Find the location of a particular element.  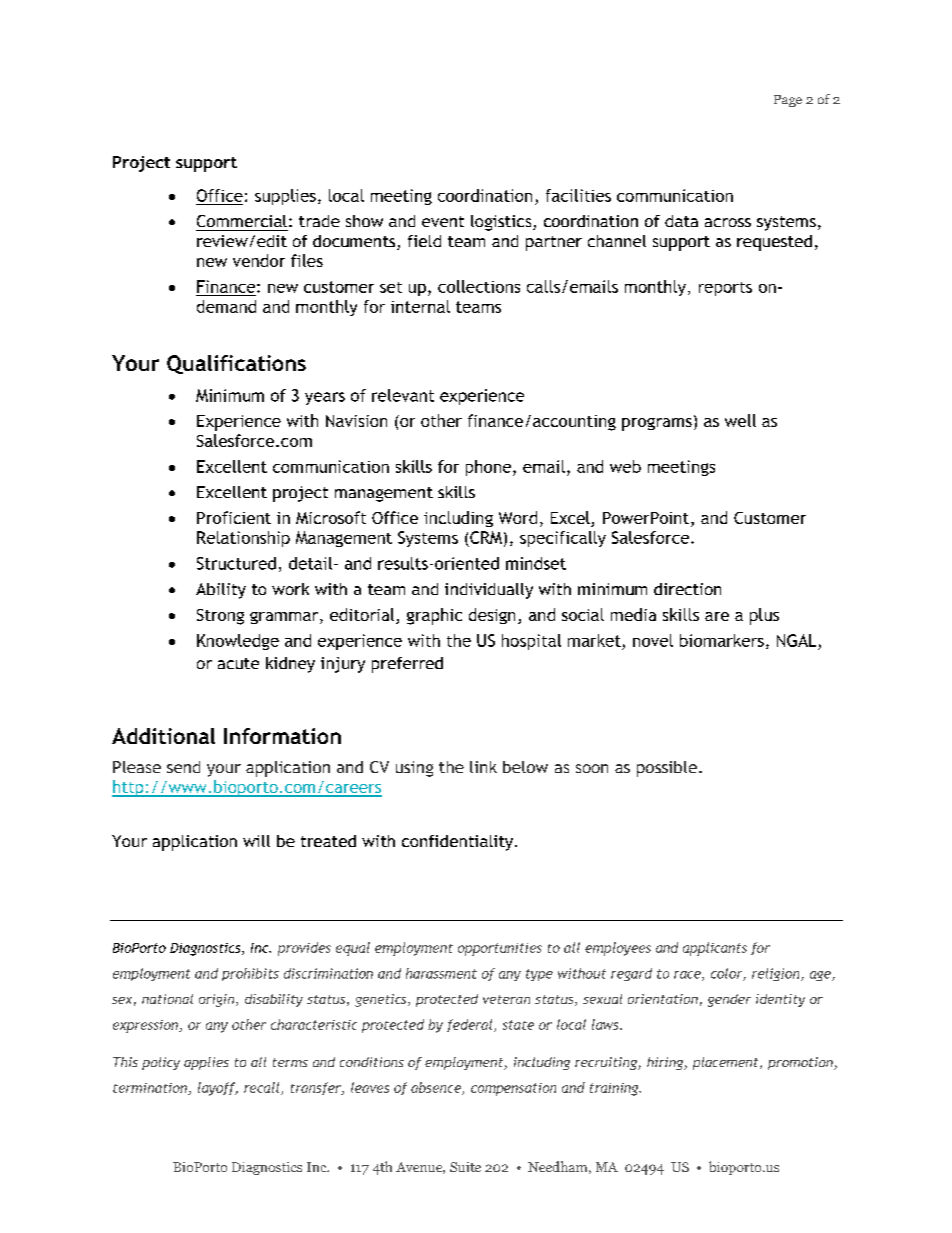

possible is located at coordinates (667, 769).
